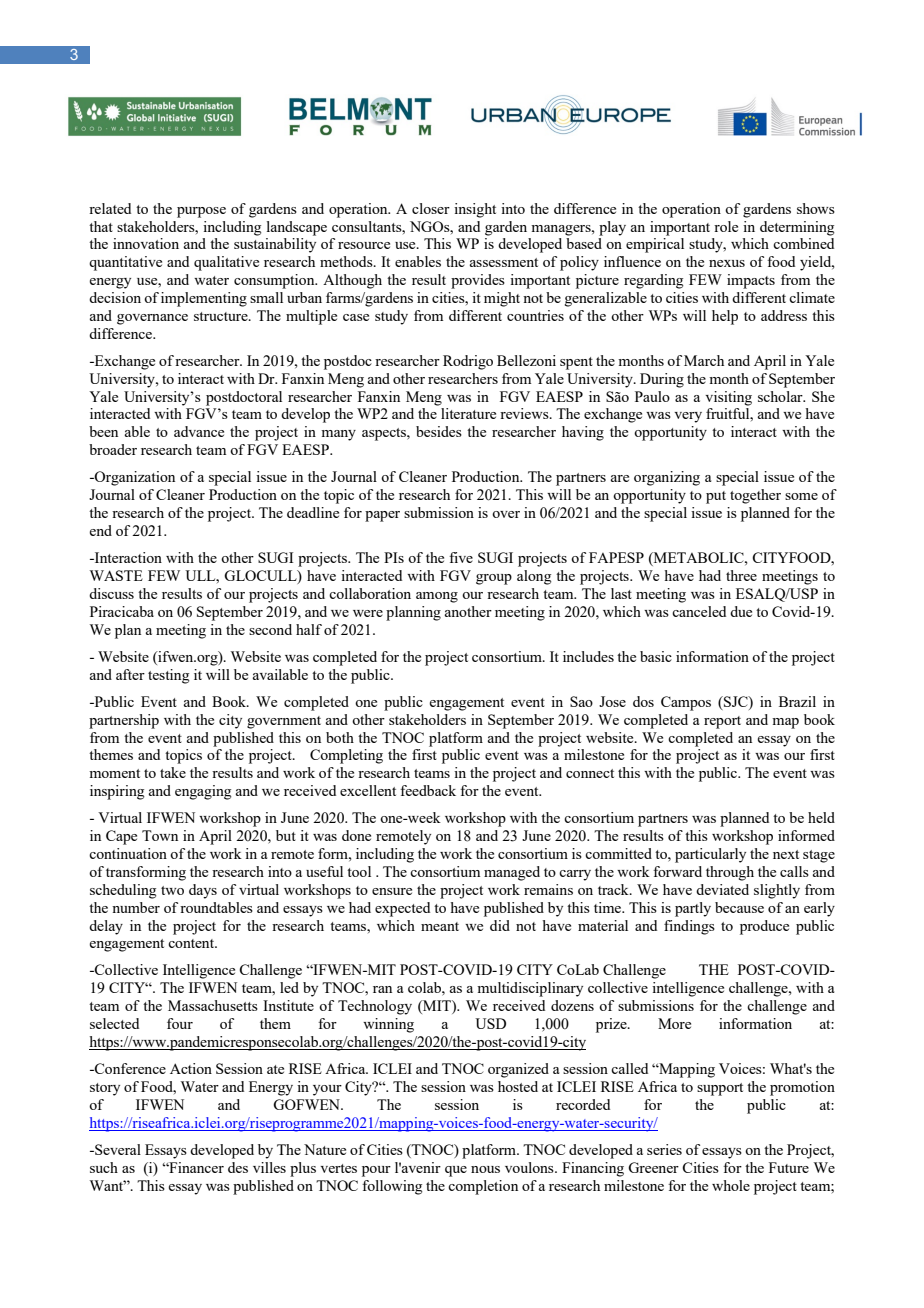 This image has width=924, height=1308. Describe the element at coordinates (726, 226) in the image. I see `role` at that location.
